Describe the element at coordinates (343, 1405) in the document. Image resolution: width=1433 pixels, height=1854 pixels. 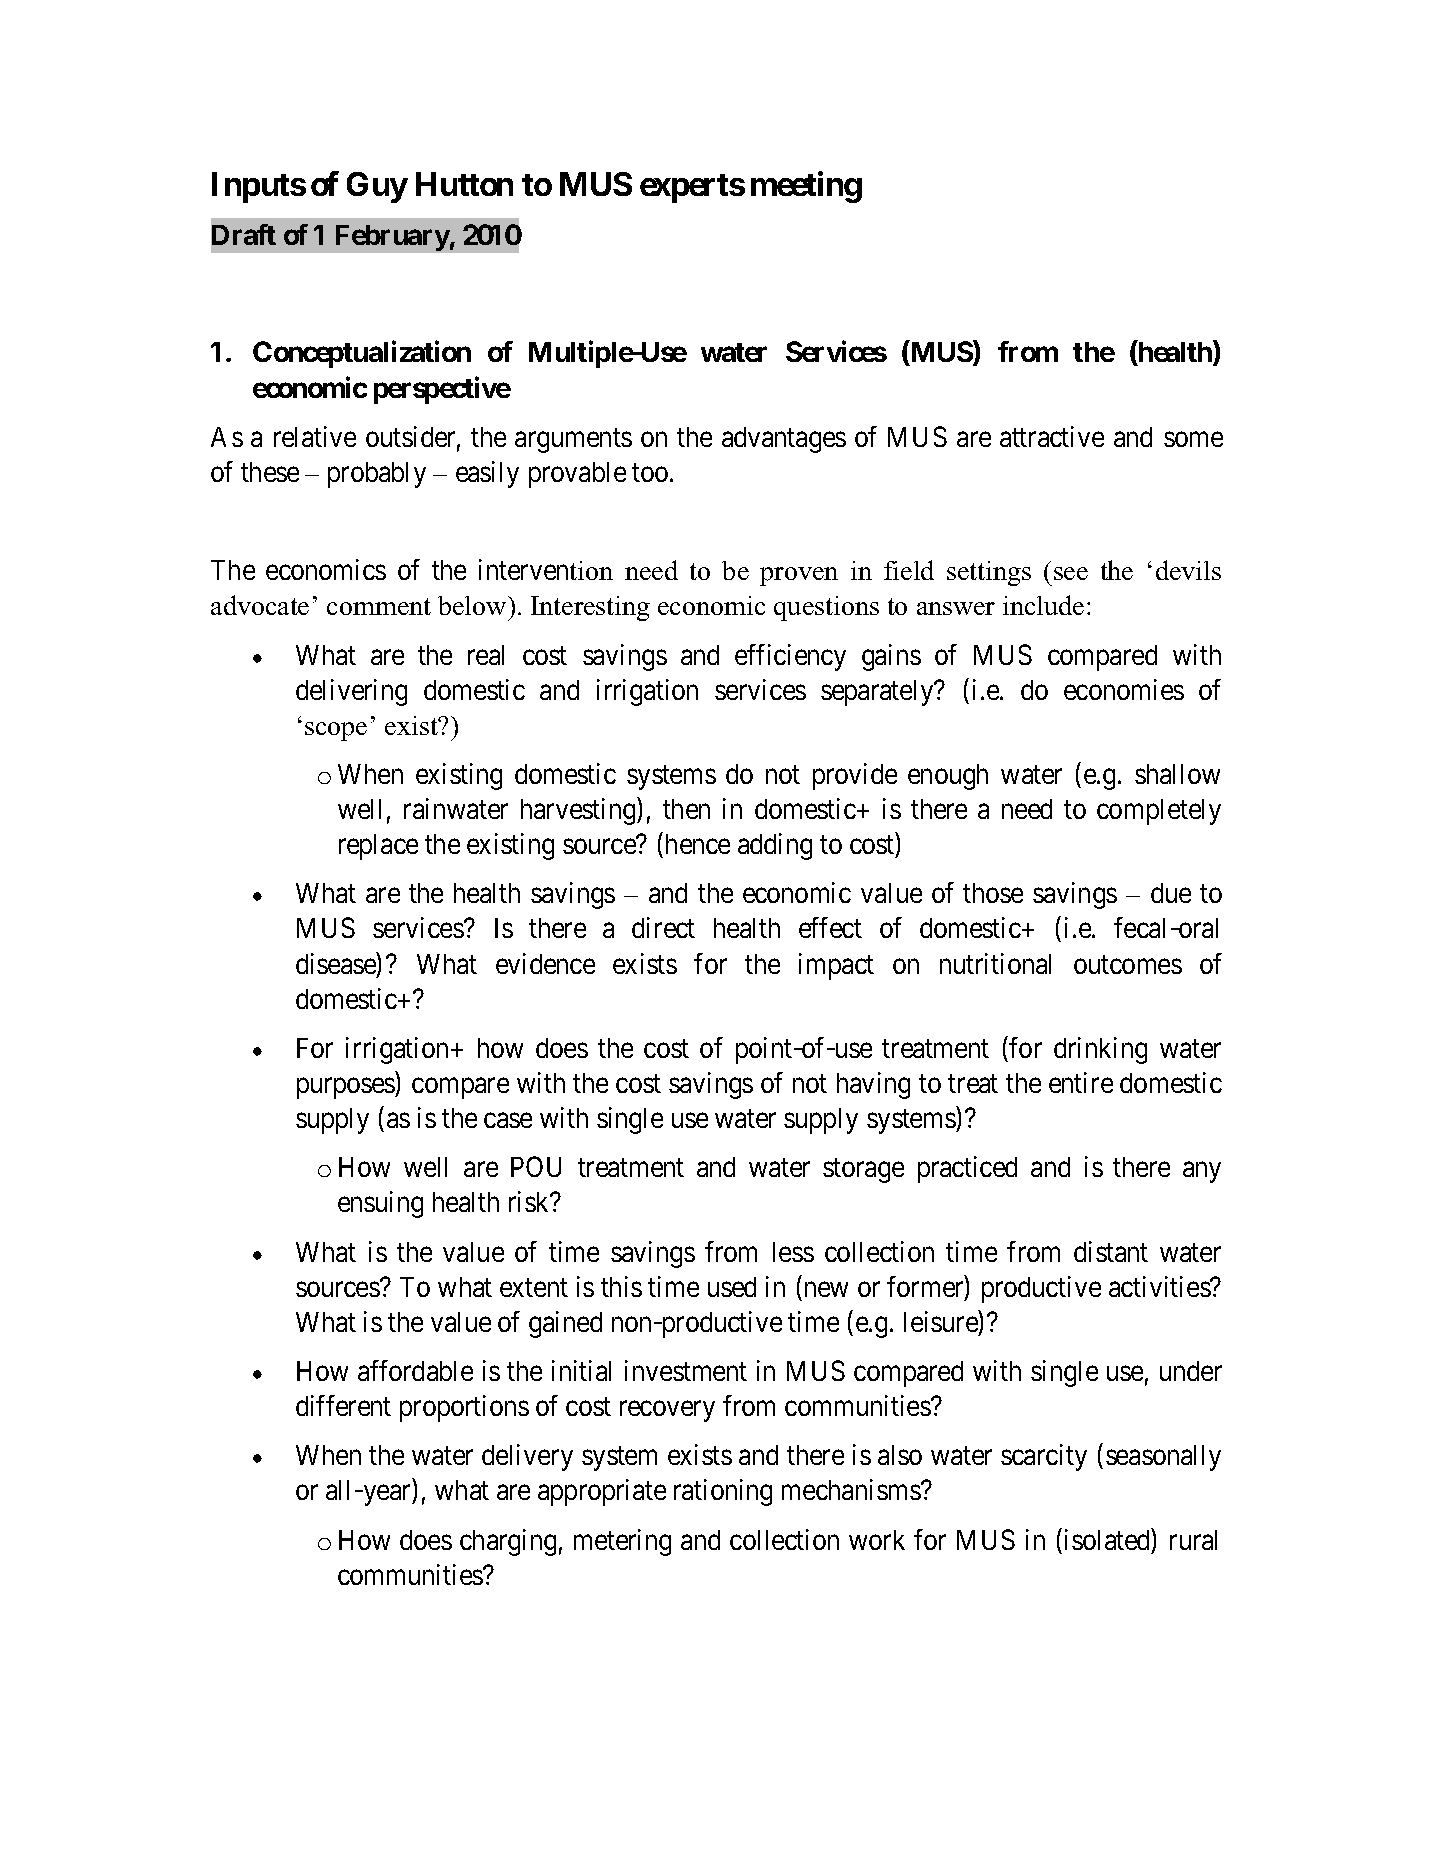
I see `different` at that location.
